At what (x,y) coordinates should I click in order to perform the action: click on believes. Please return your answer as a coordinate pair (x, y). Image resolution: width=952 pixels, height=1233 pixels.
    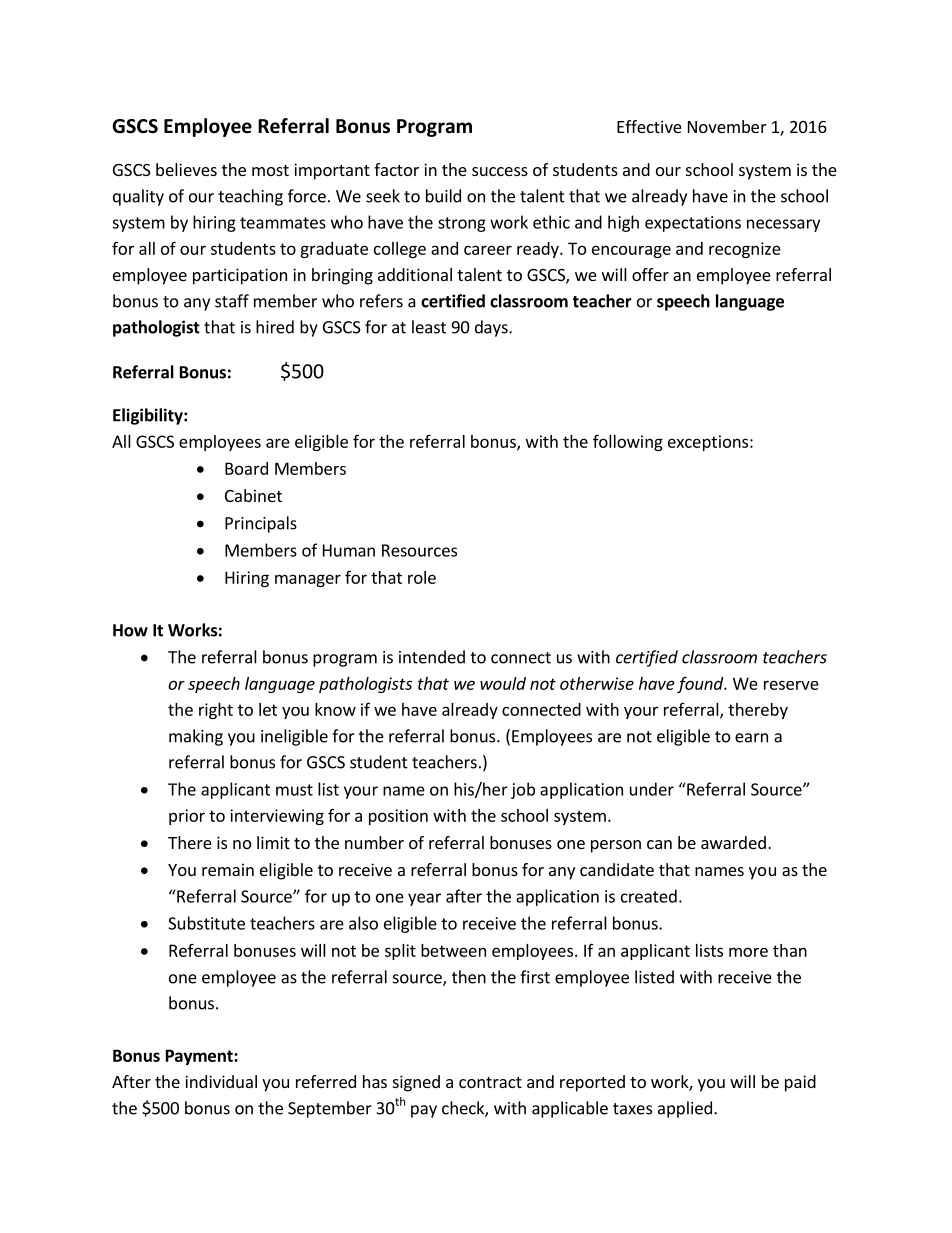
    Looking at the image, I should click on (186, 169).
